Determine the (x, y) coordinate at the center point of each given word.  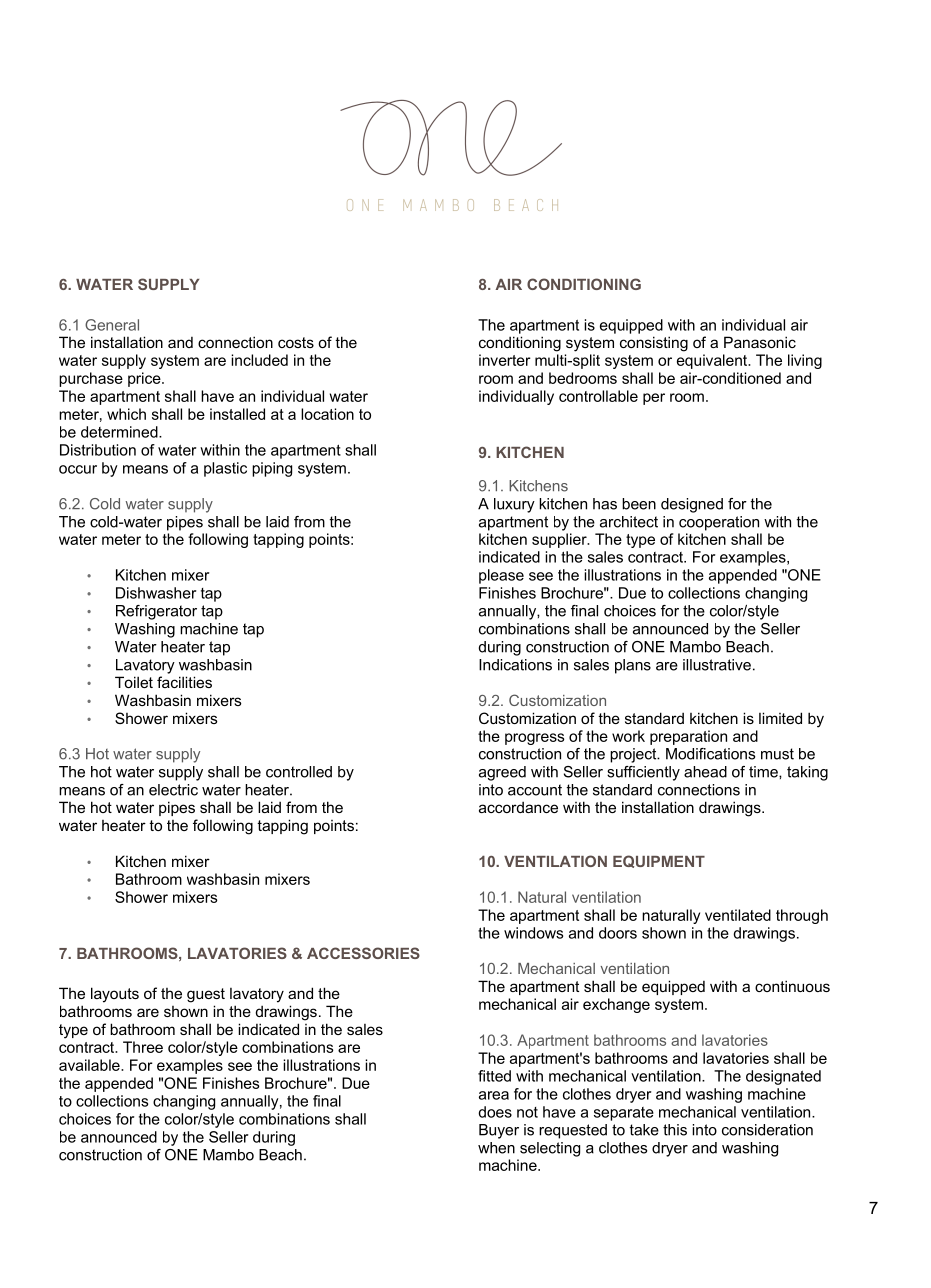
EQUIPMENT (659, 861)
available (90, 1065)
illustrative (717, 665)
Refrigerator (156, 612)
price (145, 379)
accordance (518, 807)
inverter (505, 360)
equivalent (713, 361)
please (501, 576)
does (495, 1112)
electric (173, 790)
